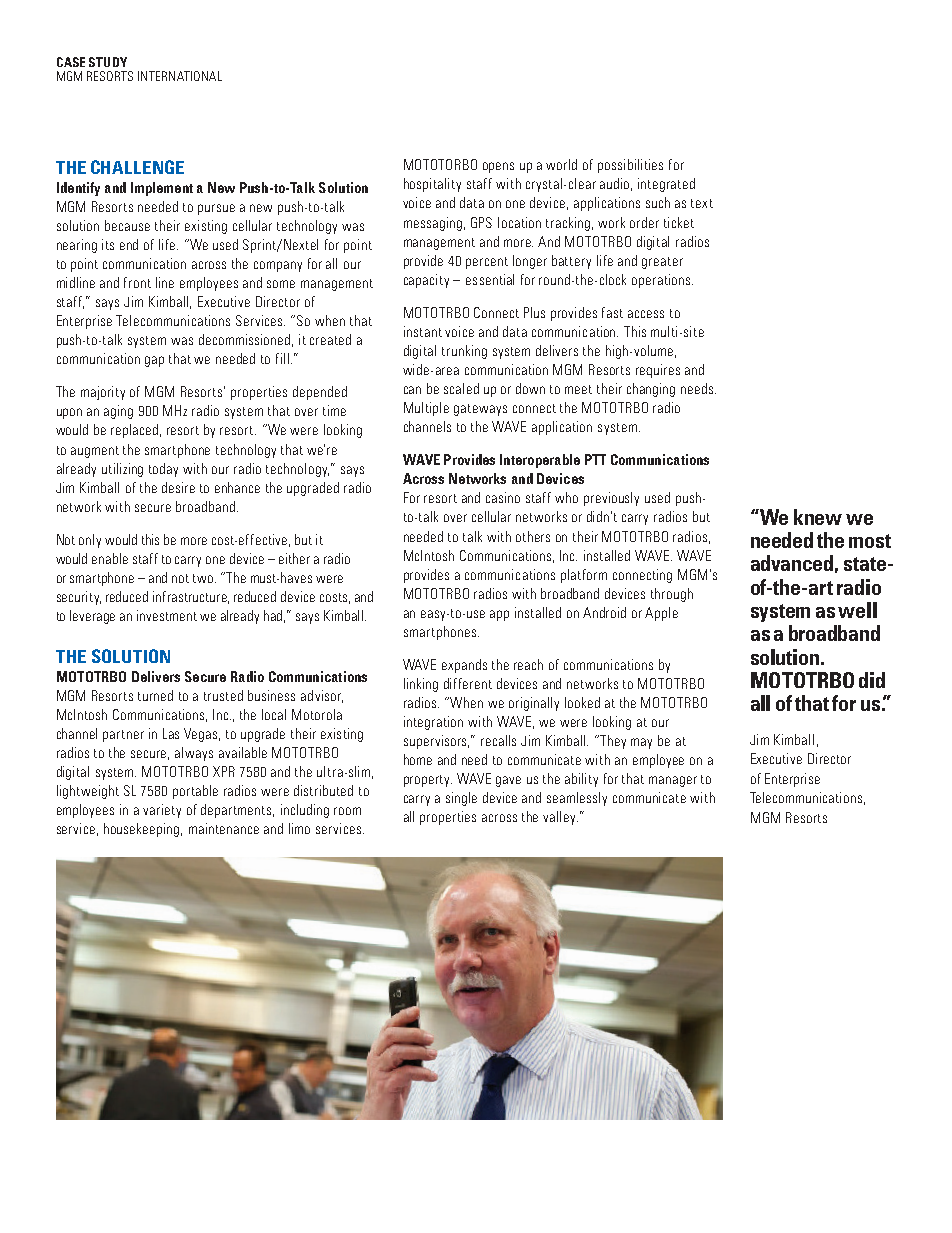  I want to click on today, so click(163, 470).
